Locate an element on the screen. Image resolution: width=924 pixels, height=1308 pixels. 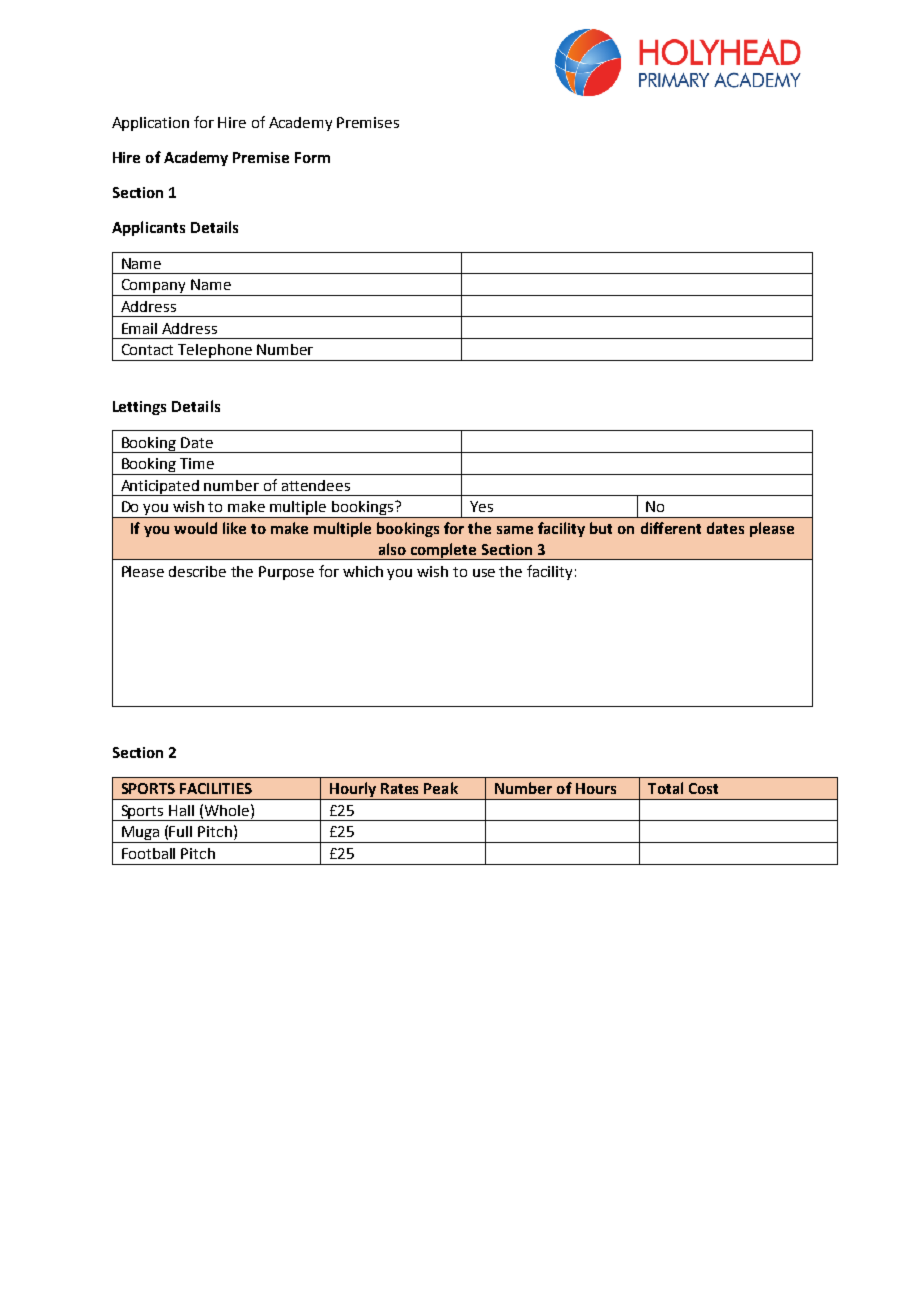
Applicants is located at coordinates (148, 228).
